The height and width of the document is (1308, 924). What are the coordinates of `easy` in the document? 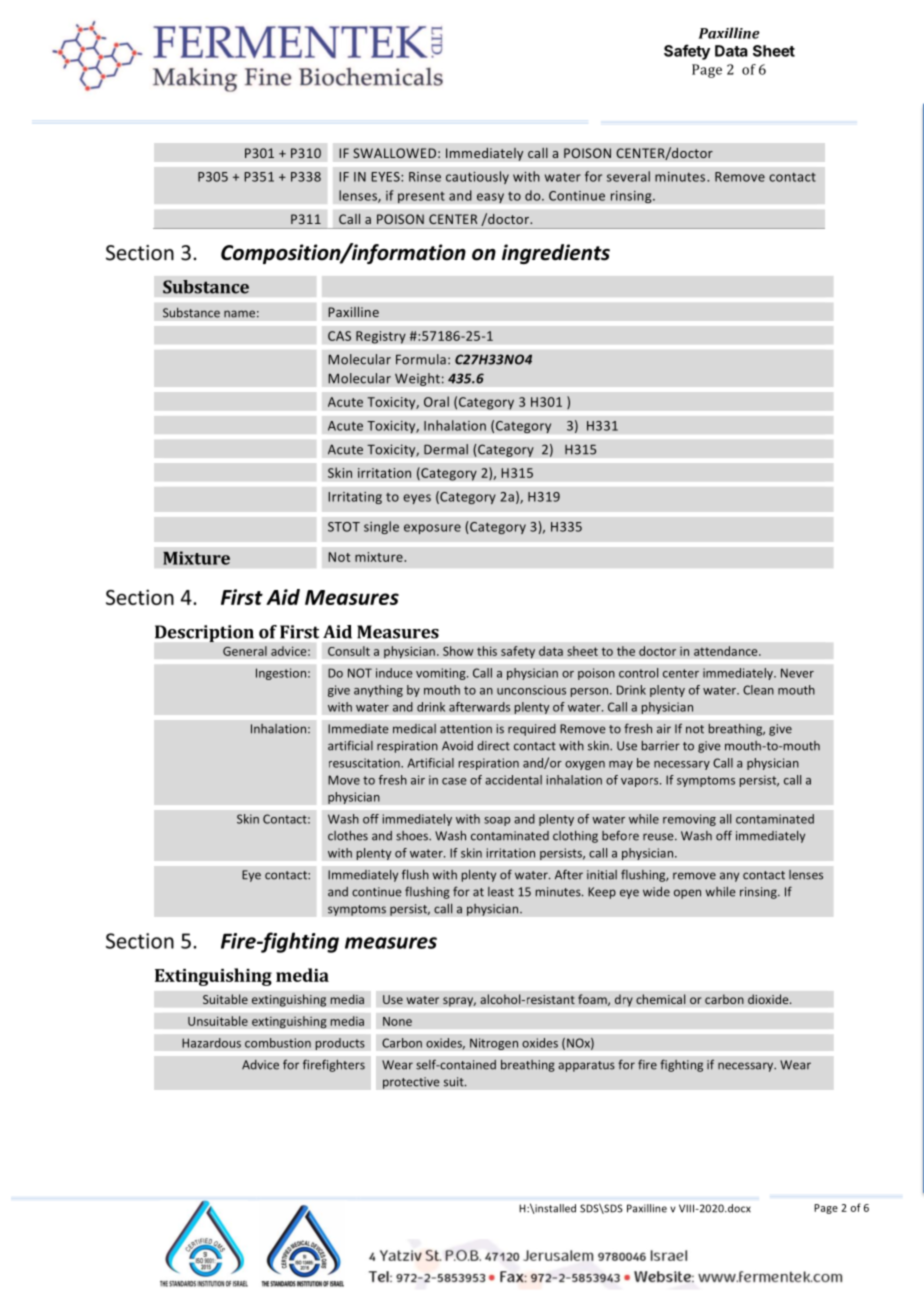 It's located at (490, 198).
